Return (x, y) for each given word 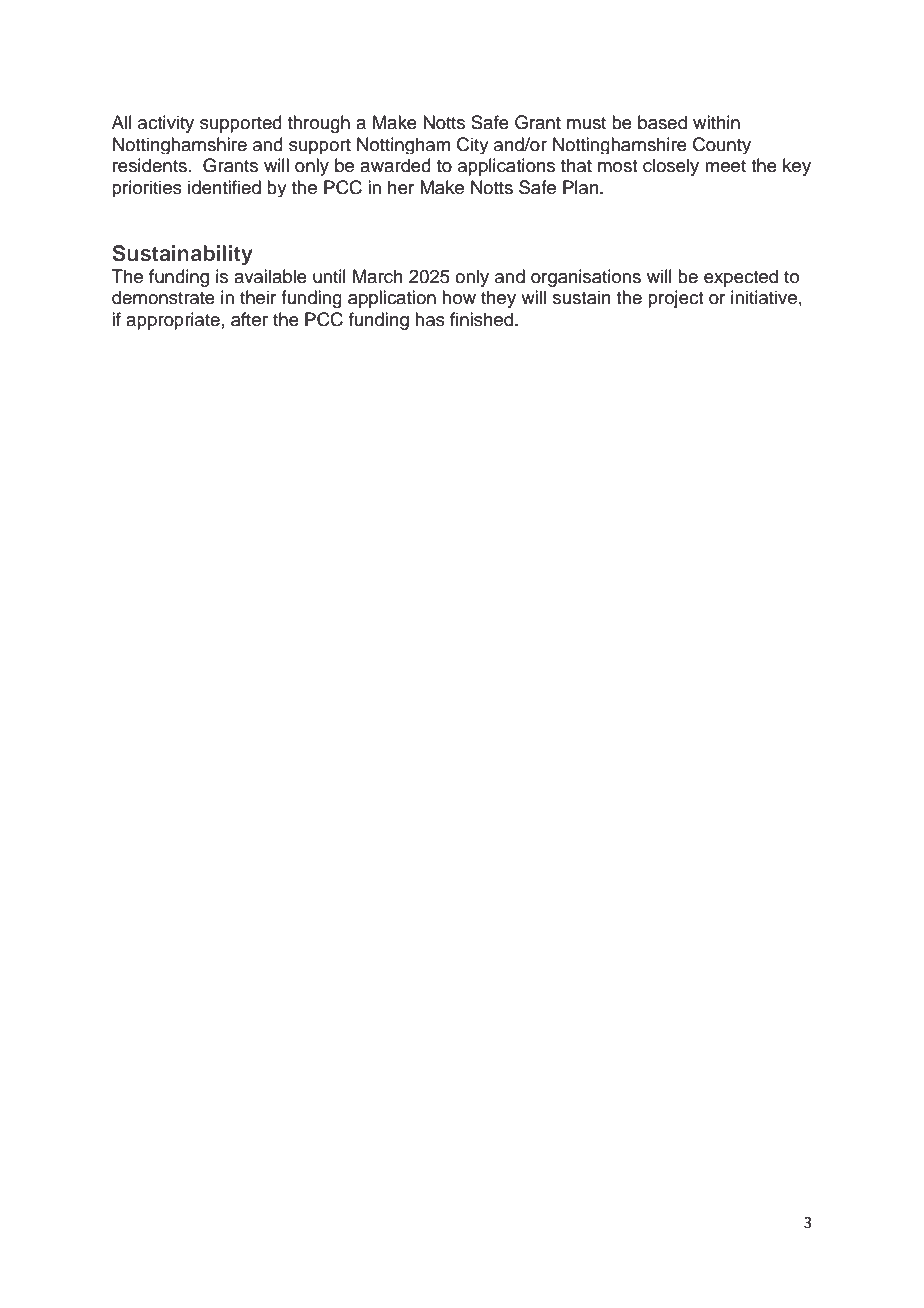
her (401, 187)
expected (741, 278)
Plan (582, 187)
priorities (147, 188)
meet (725, 166)
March (378, 276)
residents (150, 165)
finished (483, 319)
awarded (395, 165)
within (716, 122)
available (270, 276)
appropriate (173, 321)
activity (166, 124)
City (473, 145)
